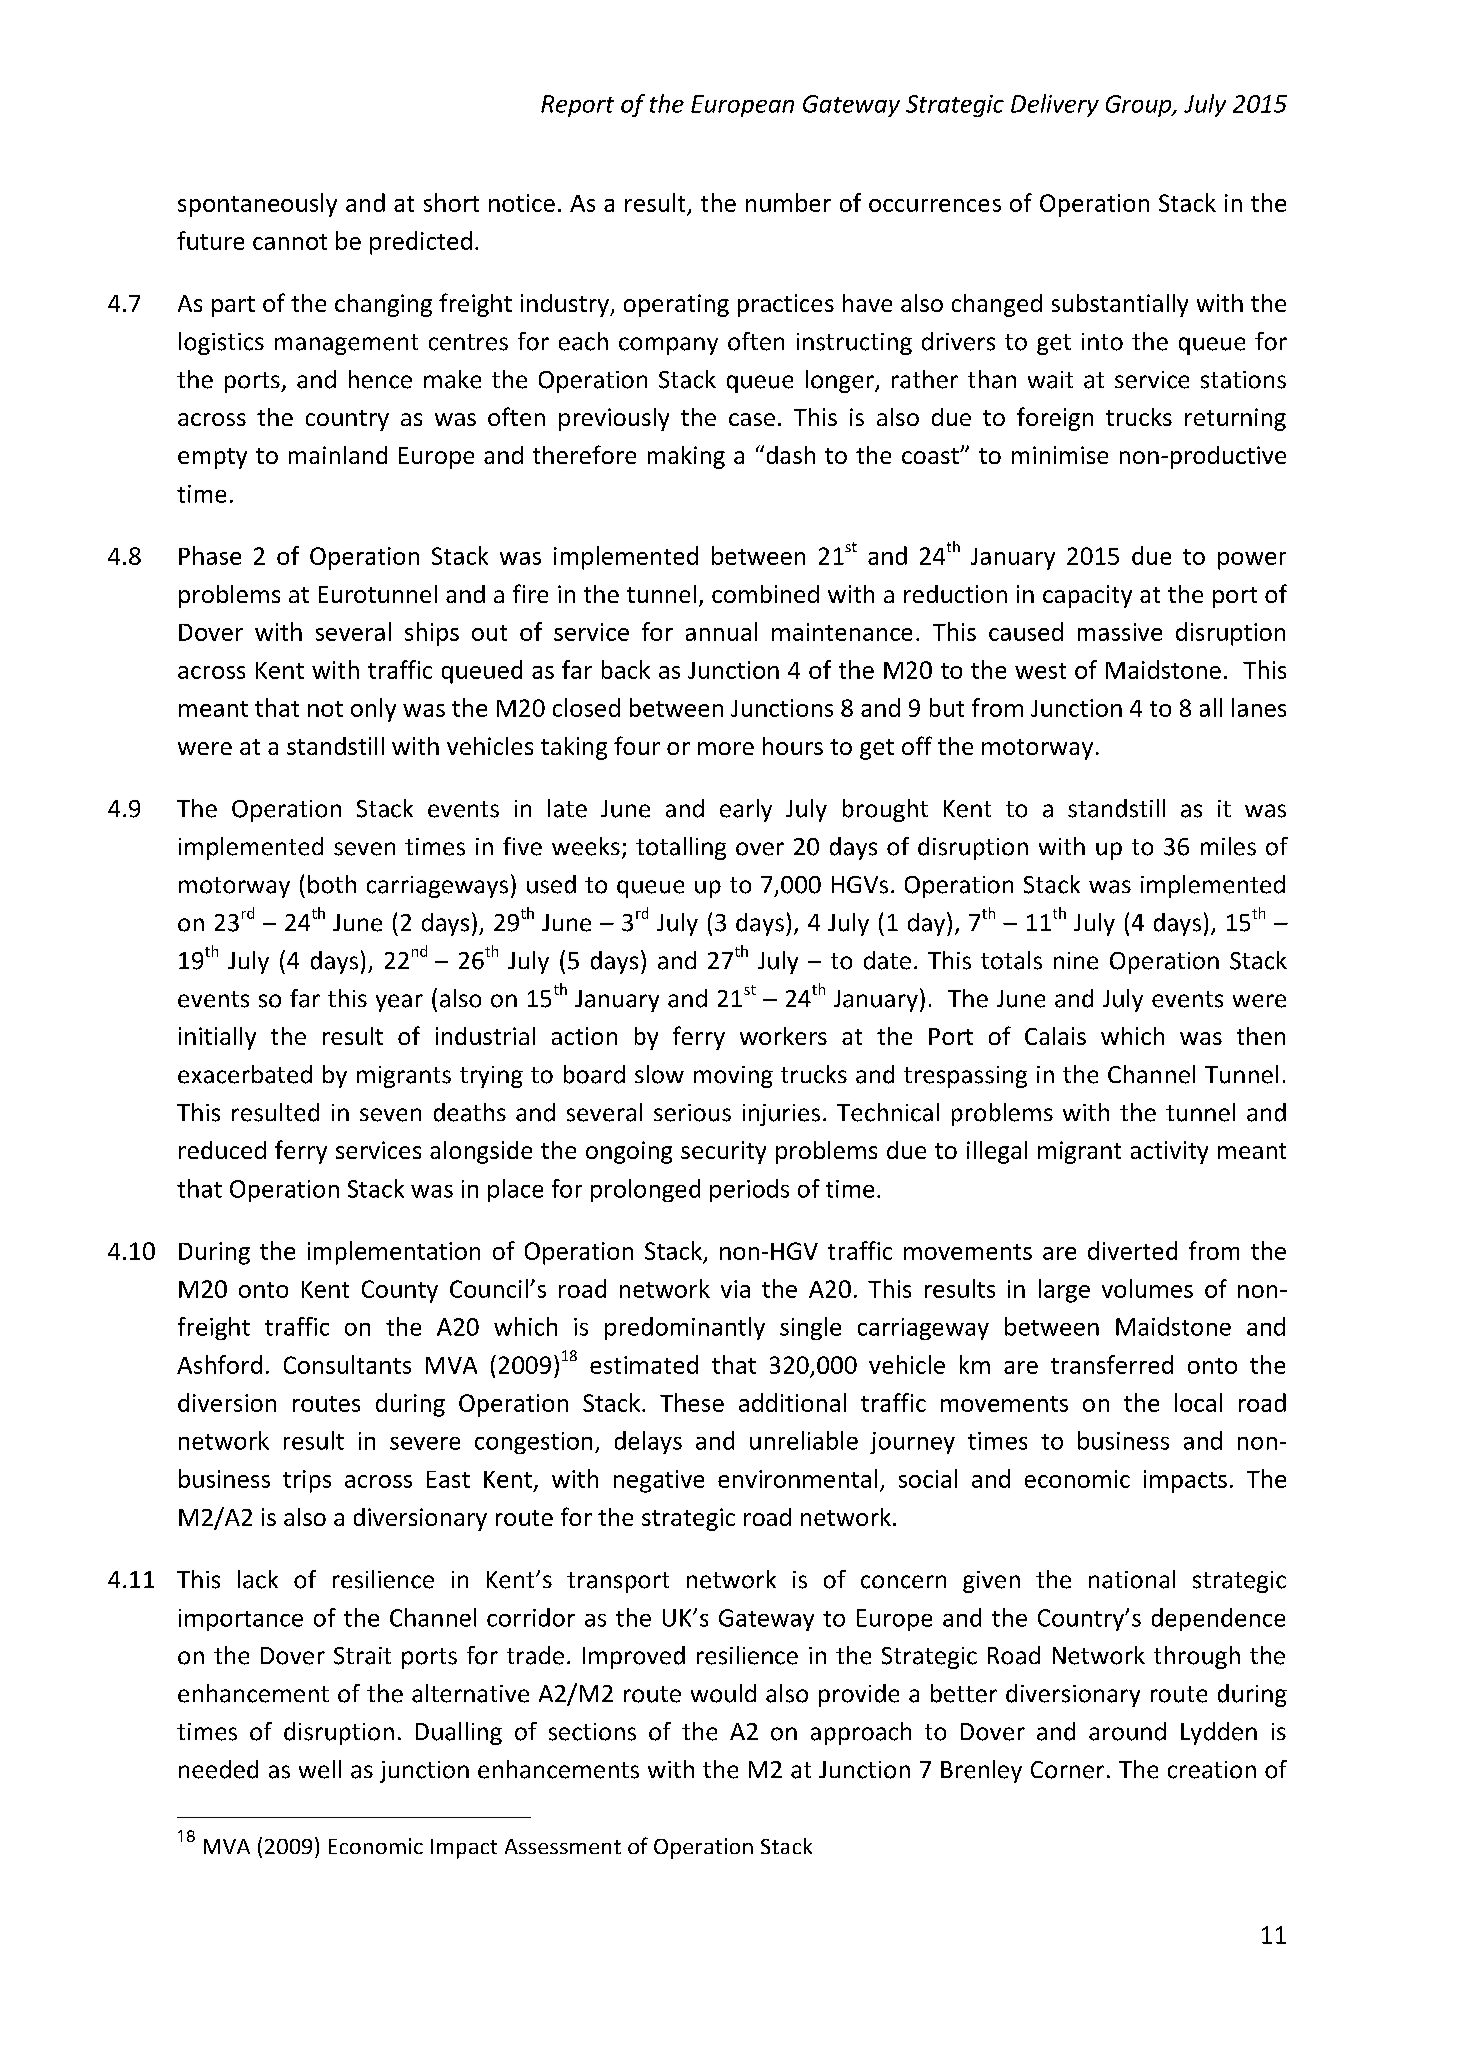  Describe the element at coordinates (723, 1152) in the screenshot. I see `security` at that location.
